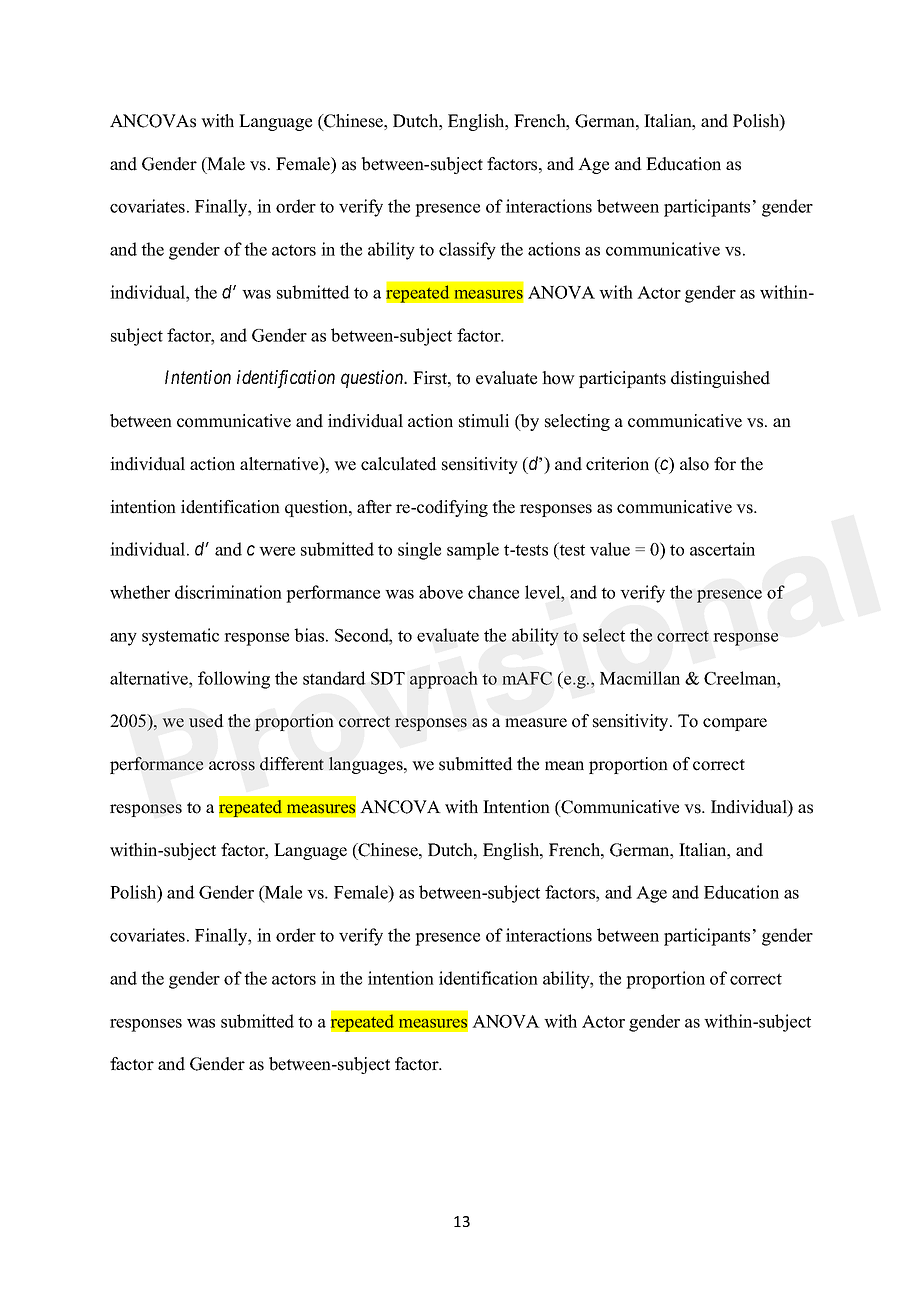 The width and height of the page is (924, 1308). I want to click on value, so click(610, 549).
